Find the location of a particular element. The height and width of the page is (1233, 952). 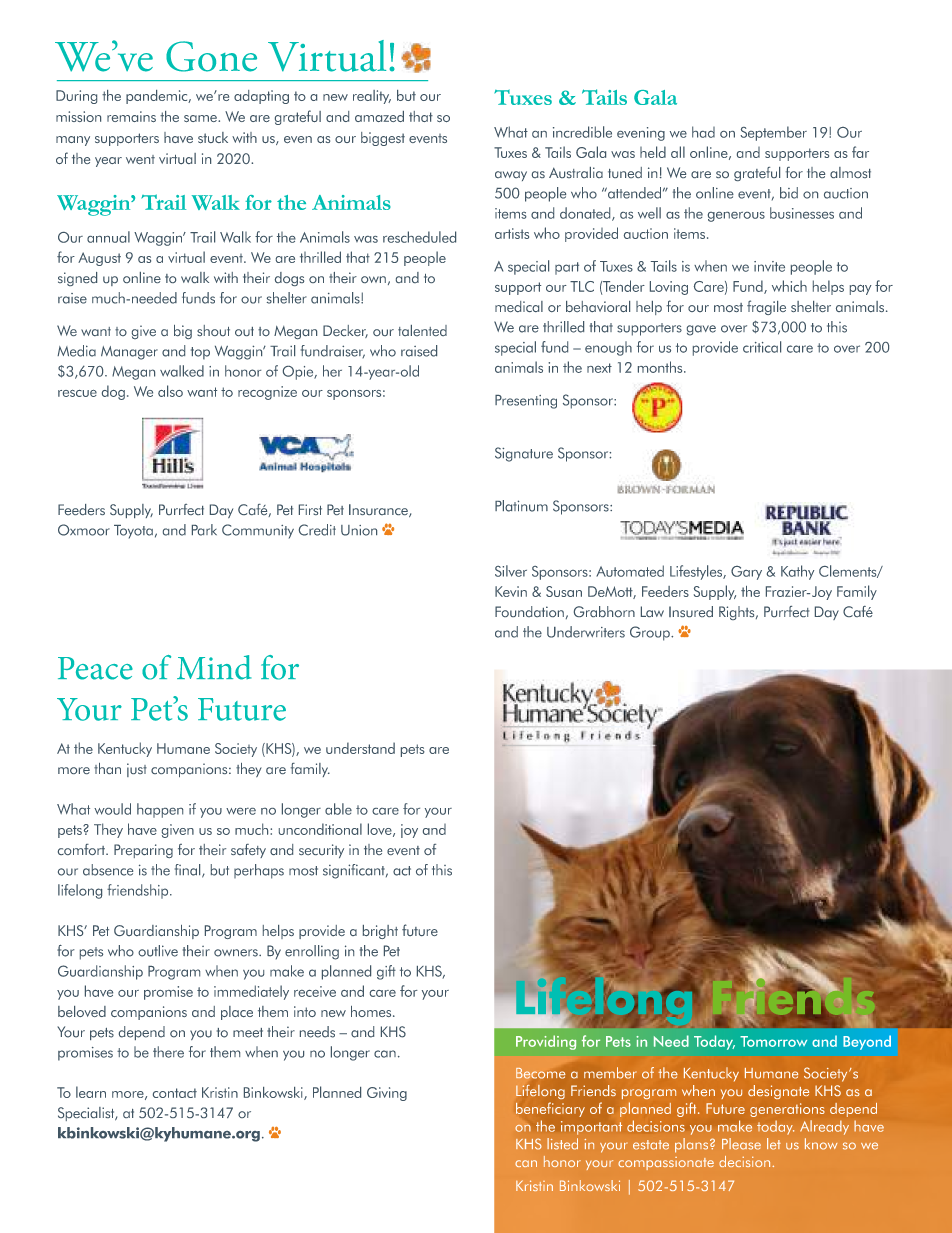

beneficiary is located at coordinates (550, 1109).
